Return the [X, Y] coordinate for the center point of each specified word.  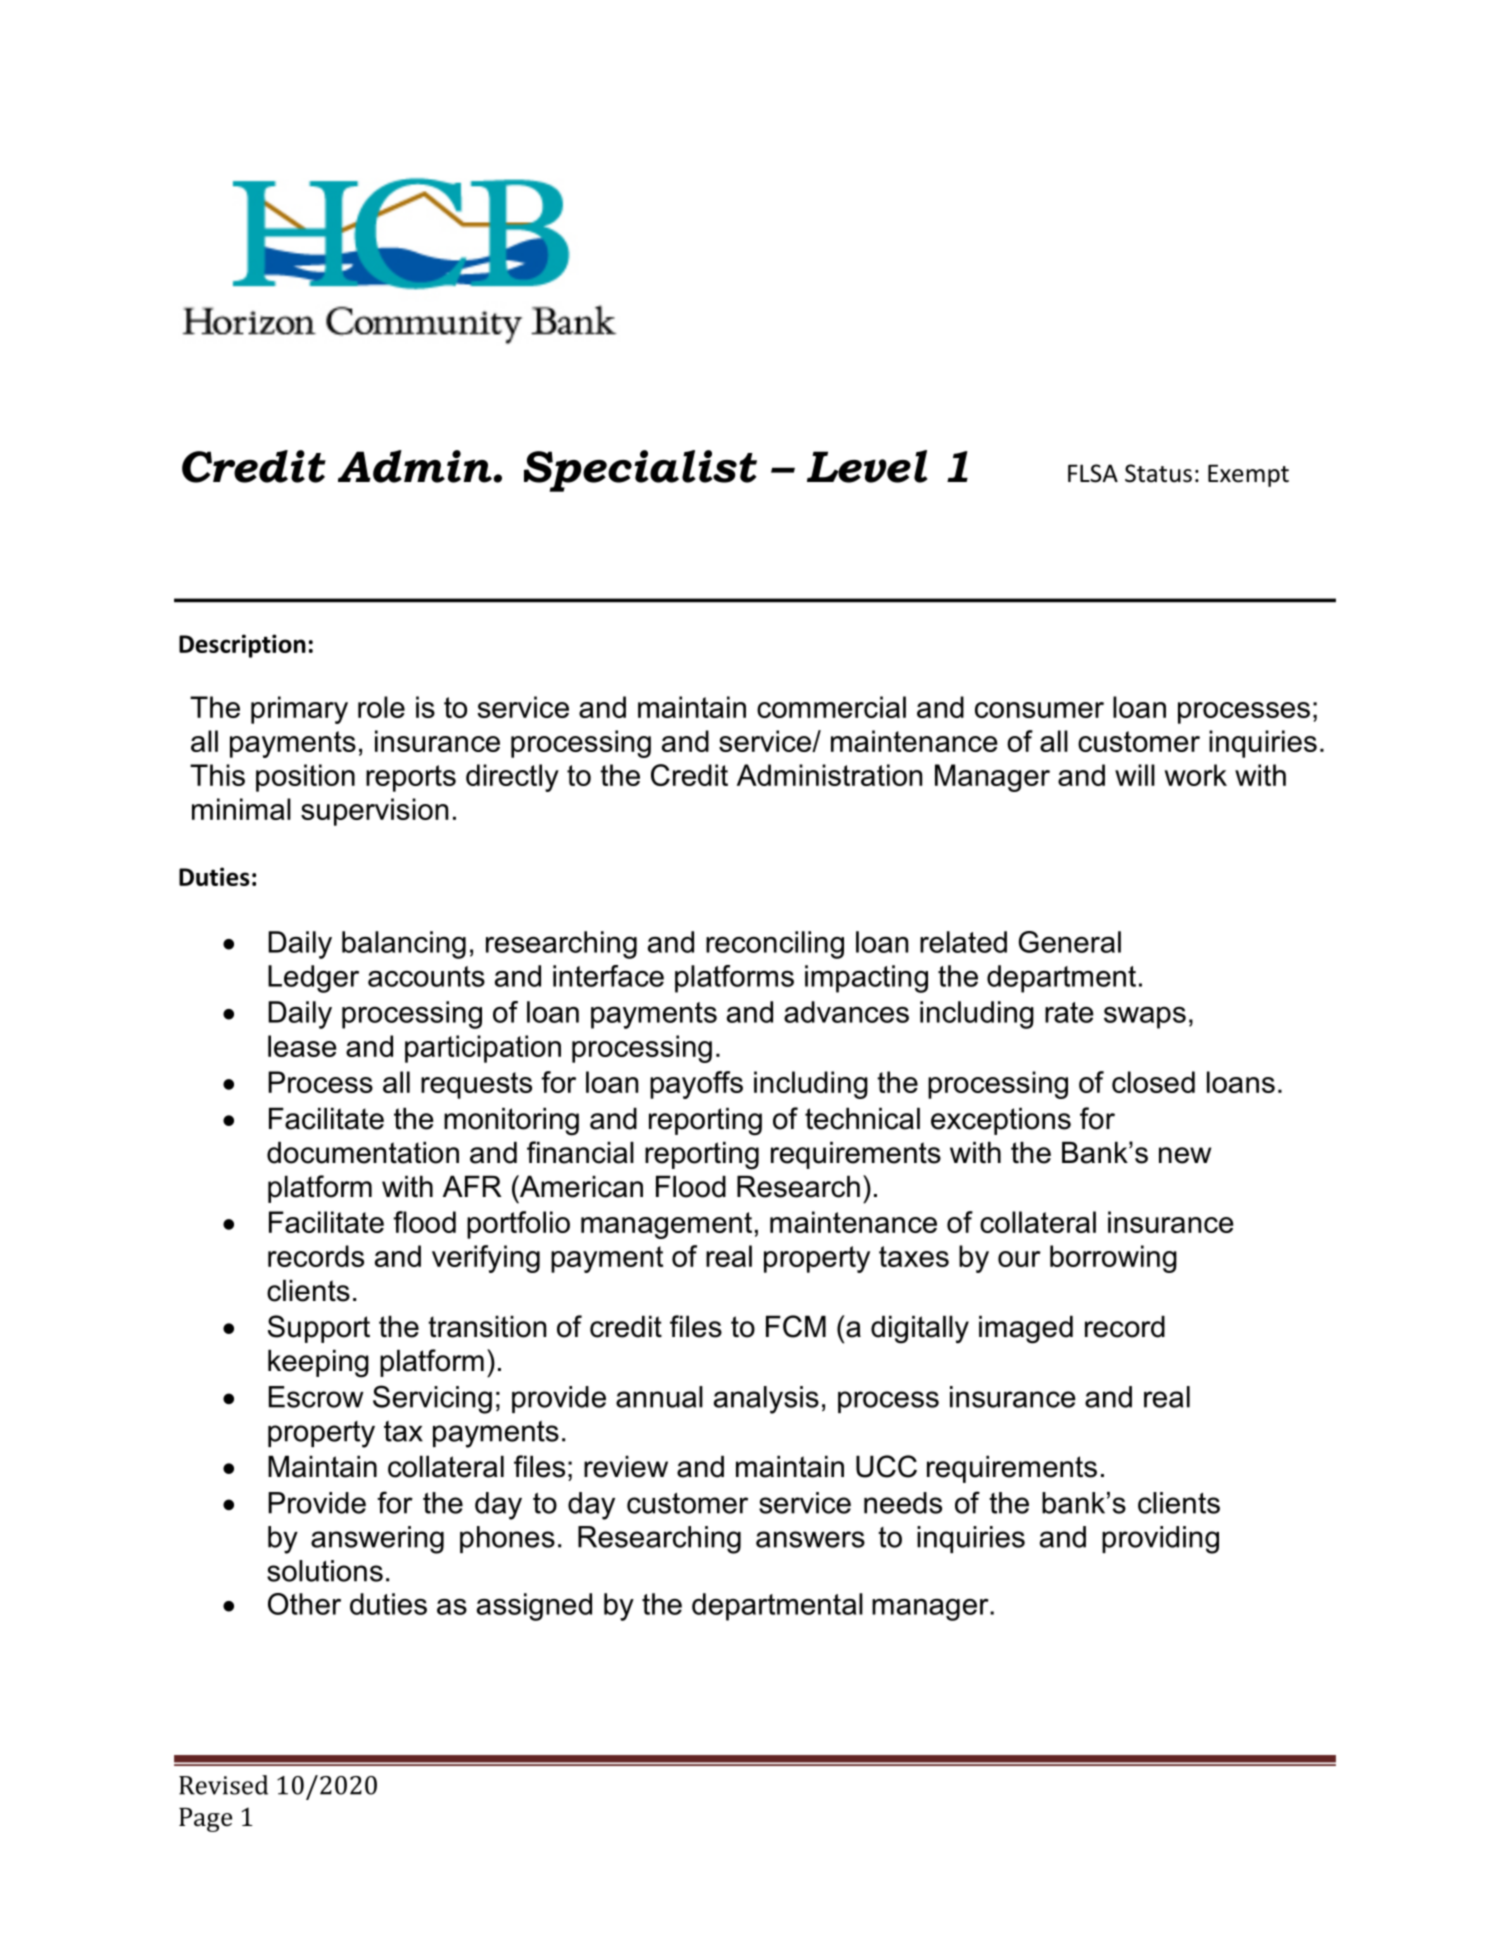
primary [299, 710]
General [1070, 942]
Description [242, 646]
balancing [404, 945]
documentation [363, 1153]
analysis [766, 1400]
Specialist [640, 471]
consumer [1039, 710]
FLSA [1093, 473]
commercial [831, 707]
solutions [325, 1571]
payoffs [696, 1085]
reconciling [775, 945]
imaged [1026, 1330]
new [1185, 1155]
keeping [318, 1364]
